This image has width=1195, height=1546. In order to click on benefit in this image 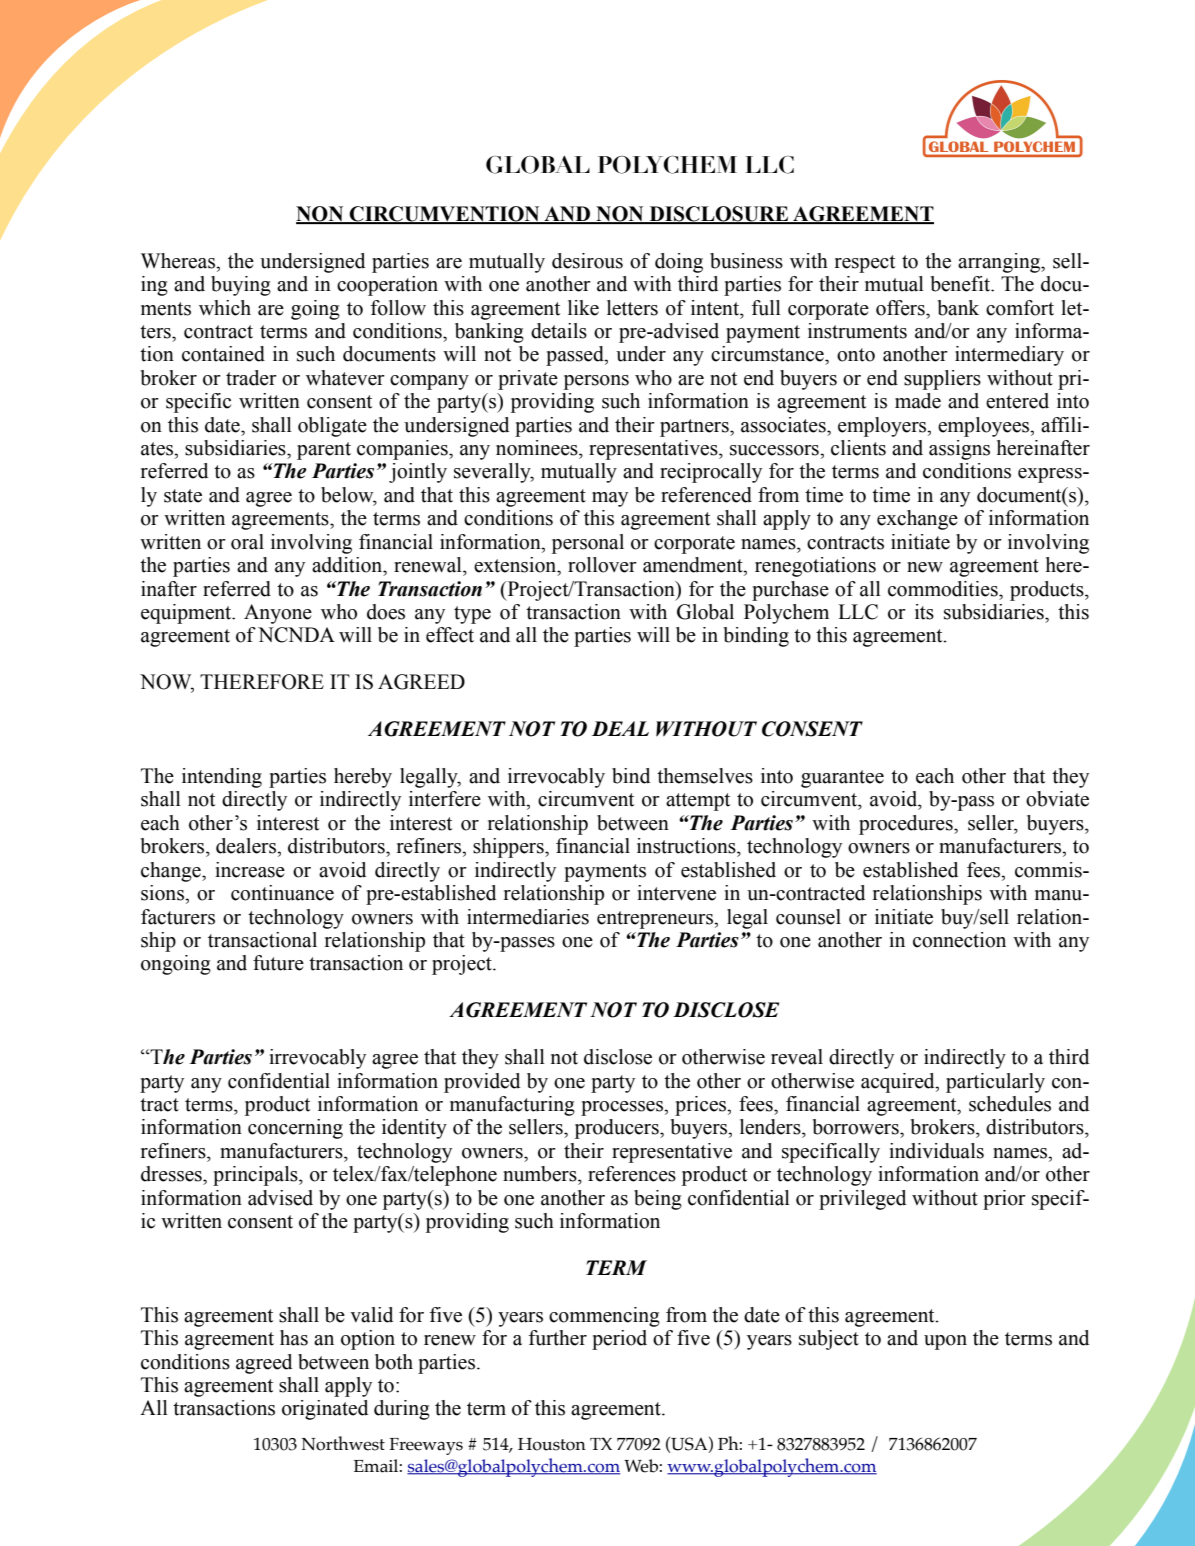, I will do `click(961, 284)`.
